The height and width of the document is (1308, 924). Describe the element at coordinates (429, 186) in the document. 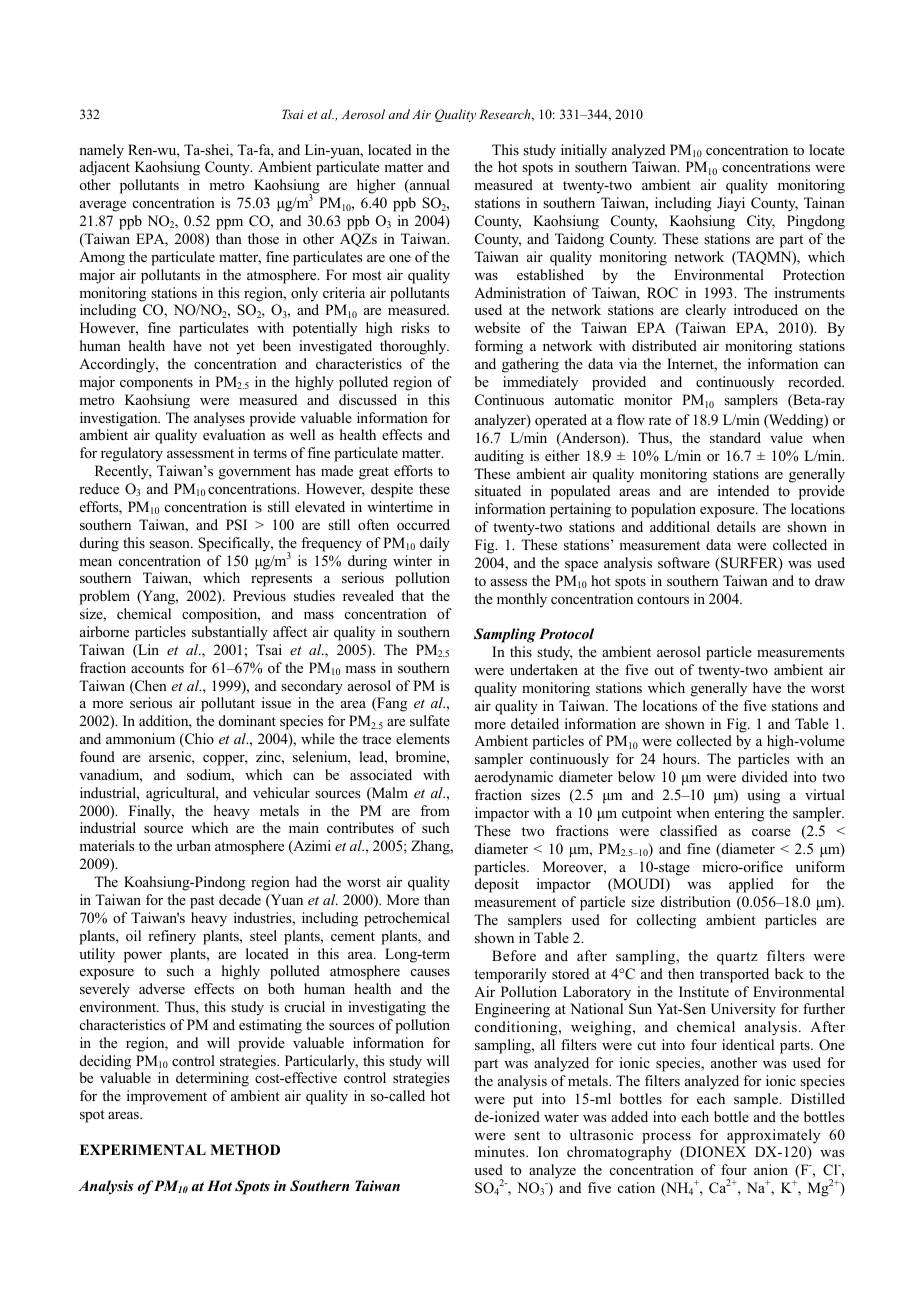

I see `annual` at that location.
